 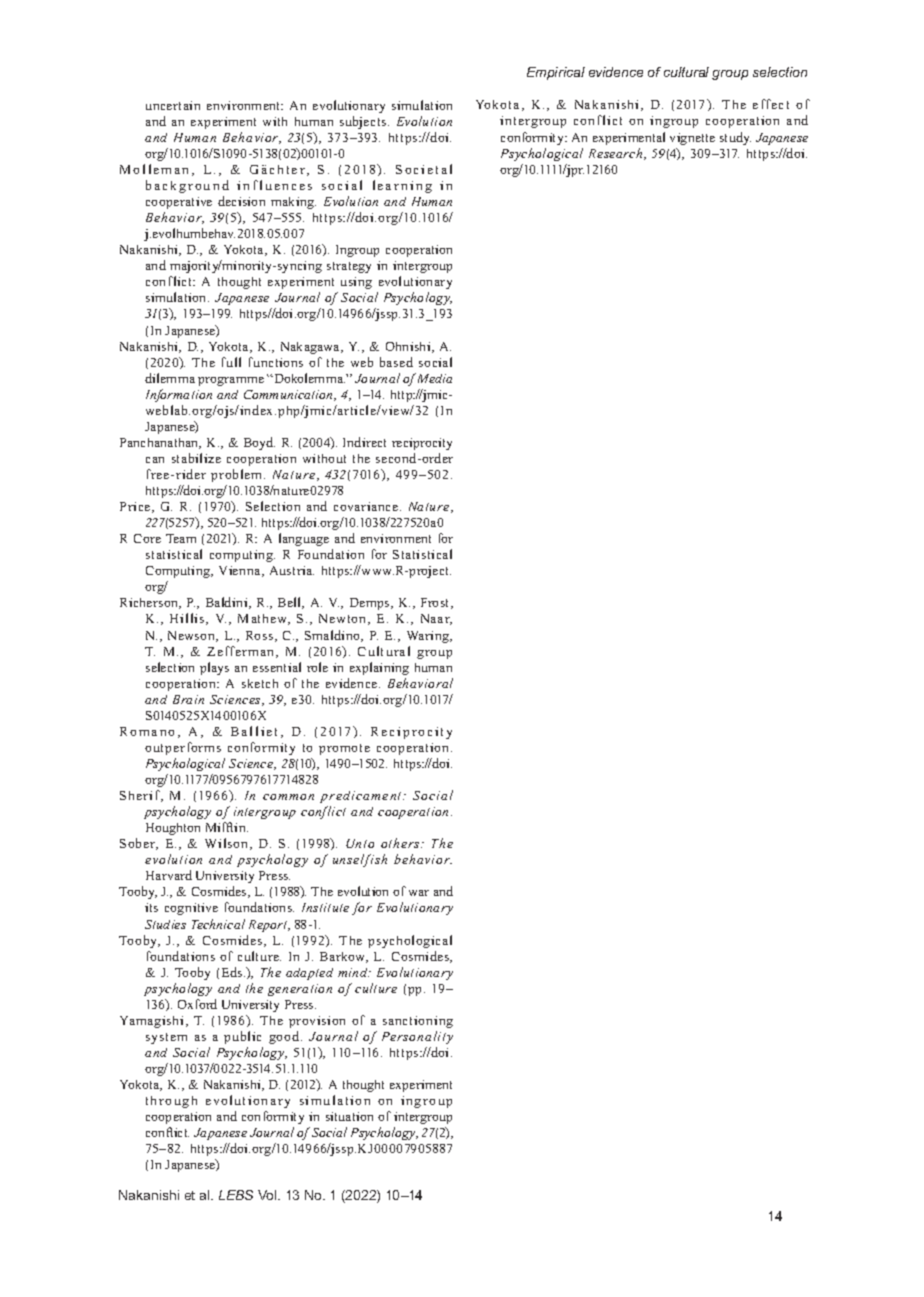 I want to click on uncertain, so click(x=173, y=105).
